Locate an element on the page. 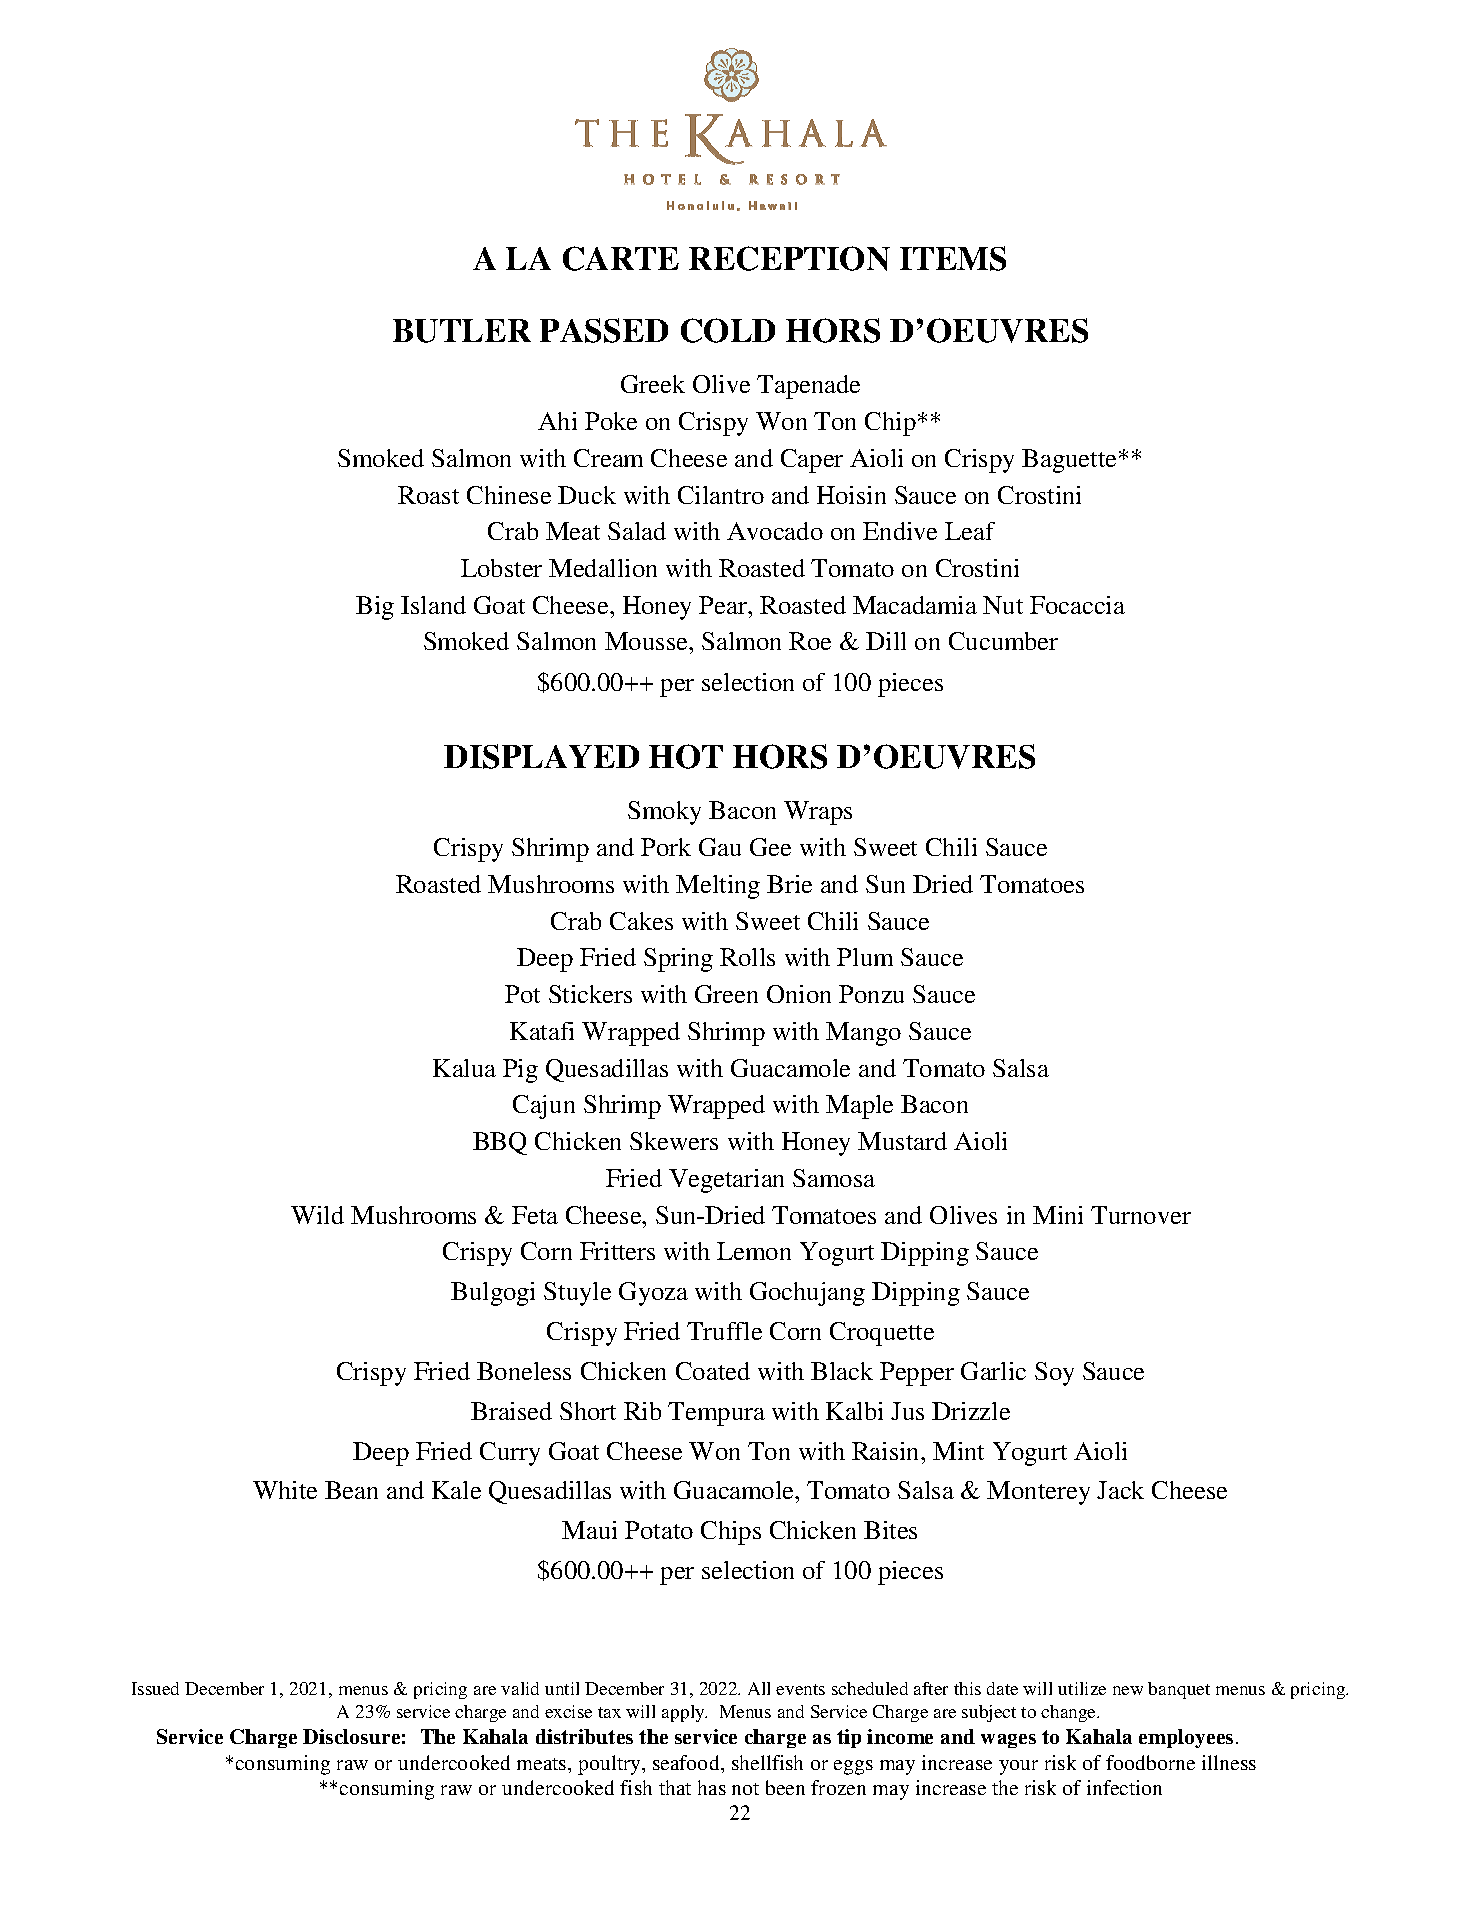 The image size is (1482, 1918). HOT is located at coordinates (686, 756).
